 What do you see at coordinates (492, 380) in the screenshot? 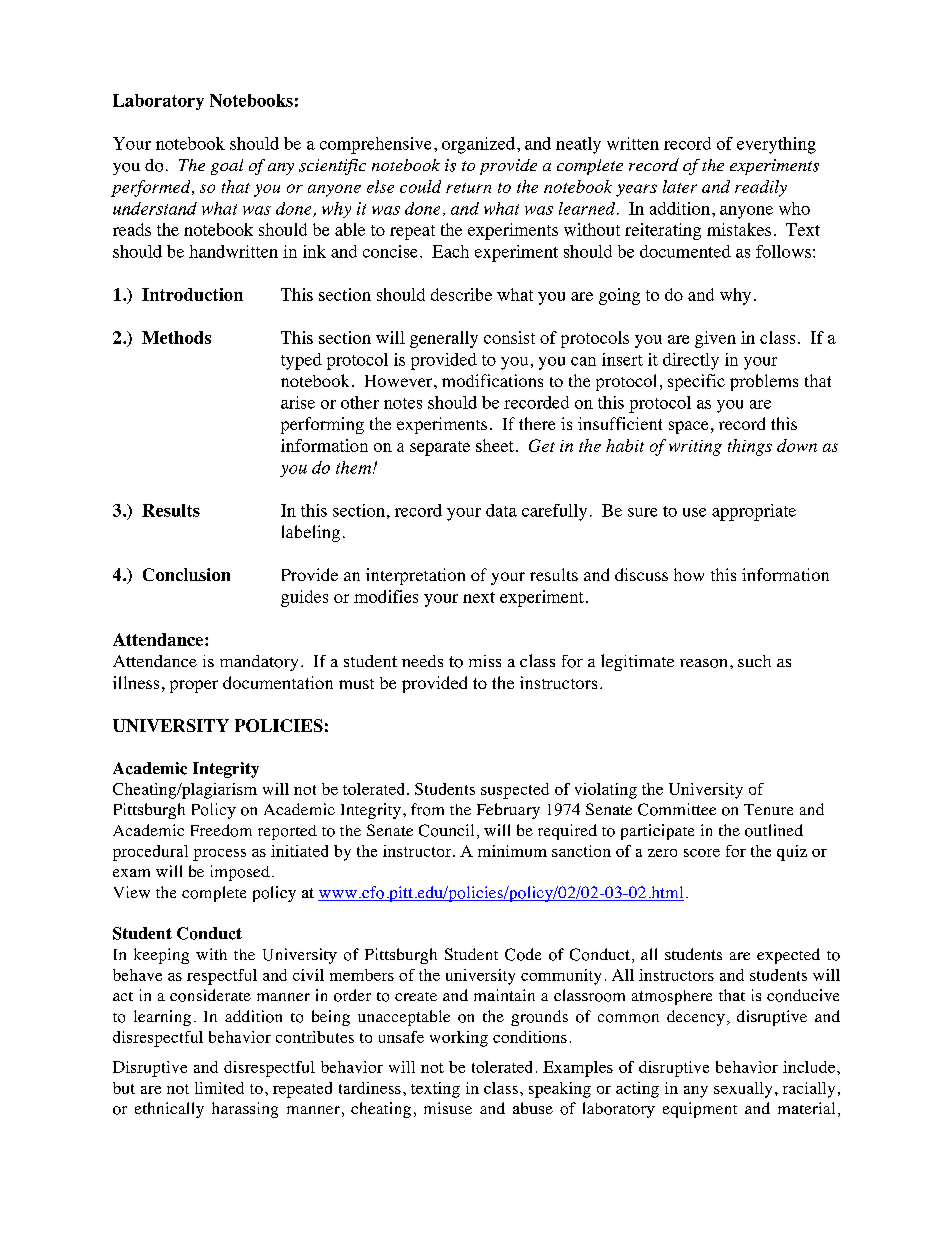
I see `modifications` at bounding box center [492, 380].
